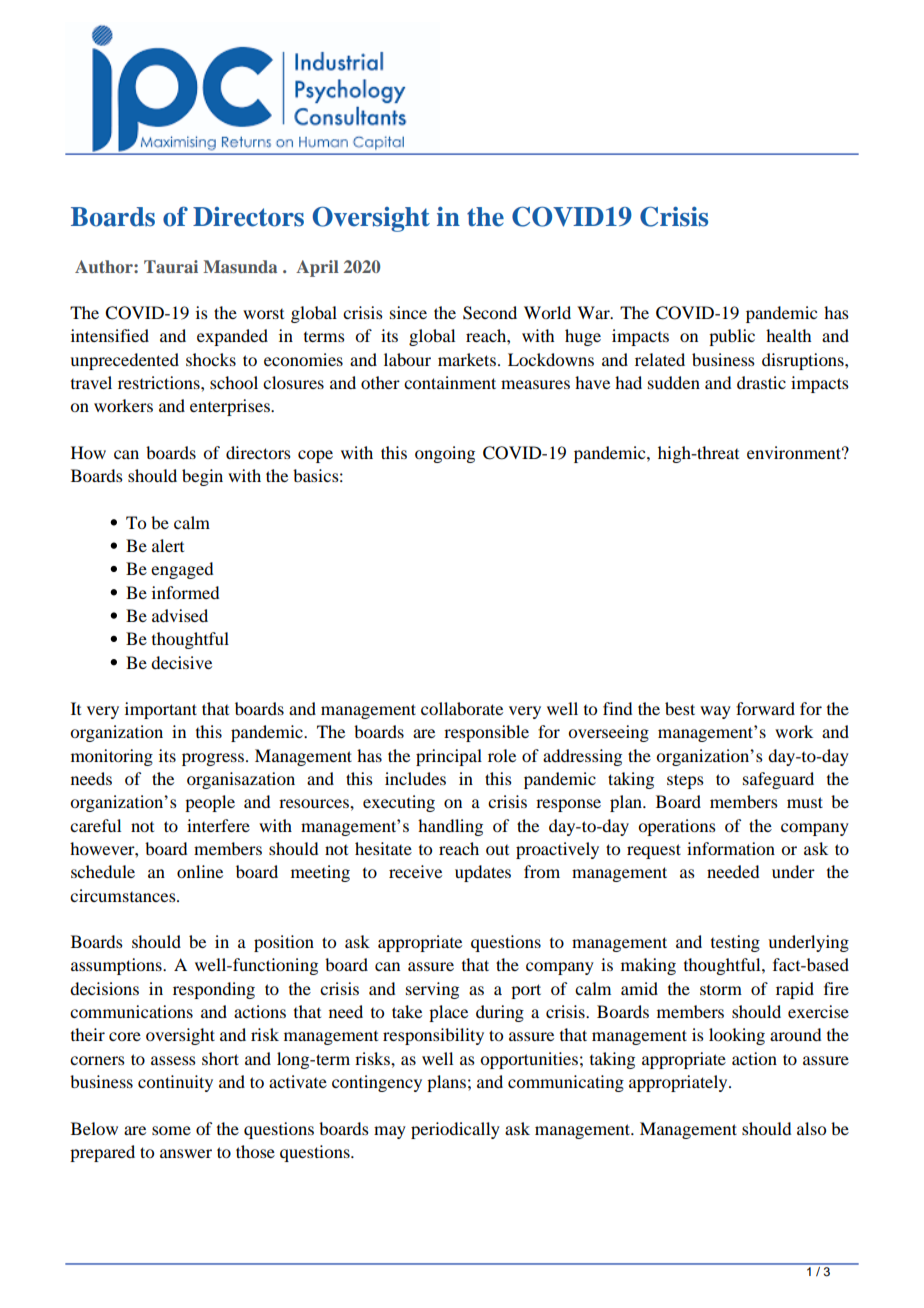  Describe the element at coordinates (765, 708) in the document. I see `forward` at that location.
